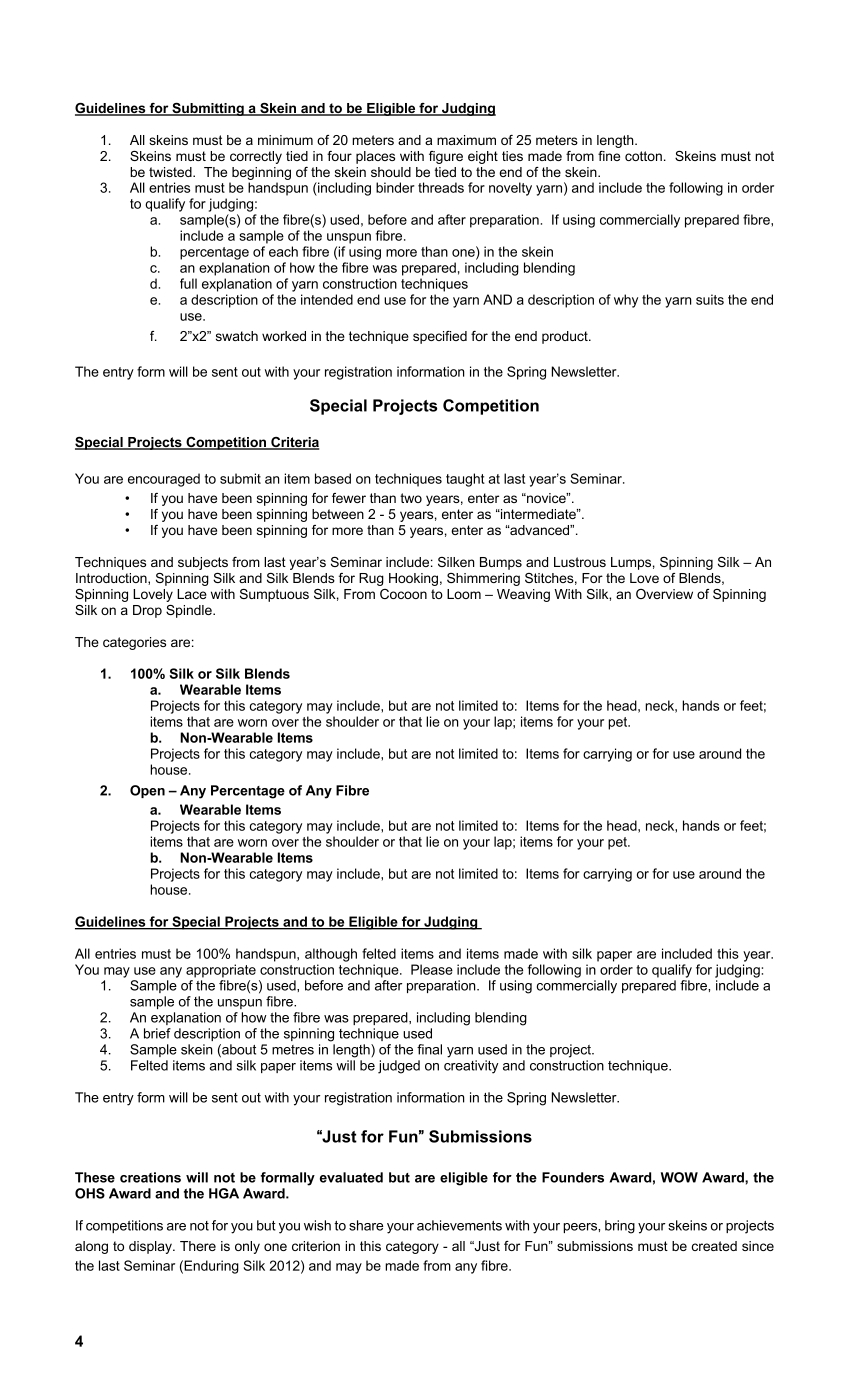  Describe the element at coordinates (471, 1067) in the screenshot. I see `creativity` at that location.
